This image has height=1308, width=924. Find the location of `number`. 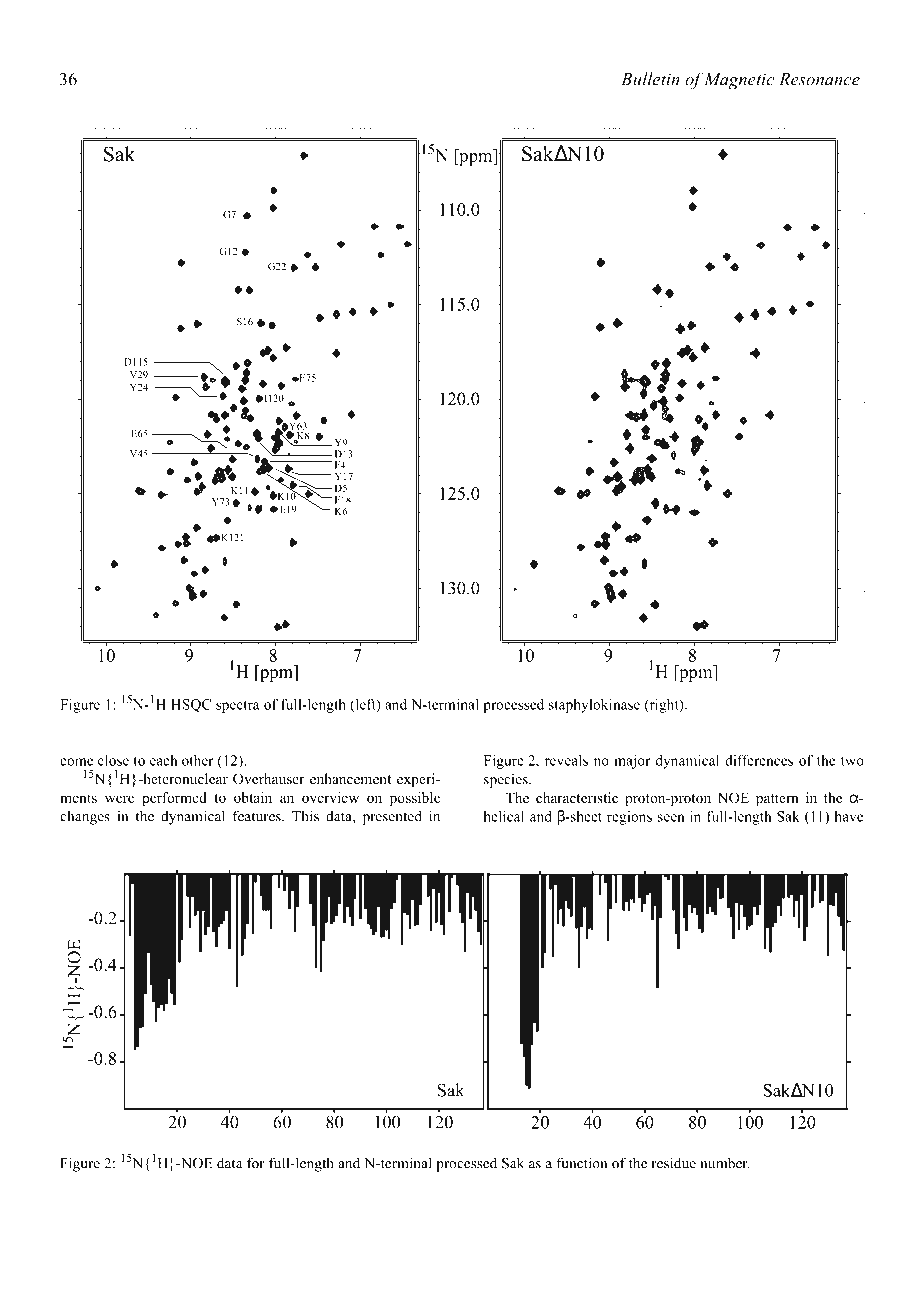

number is located at coordinates (725, 1163).
